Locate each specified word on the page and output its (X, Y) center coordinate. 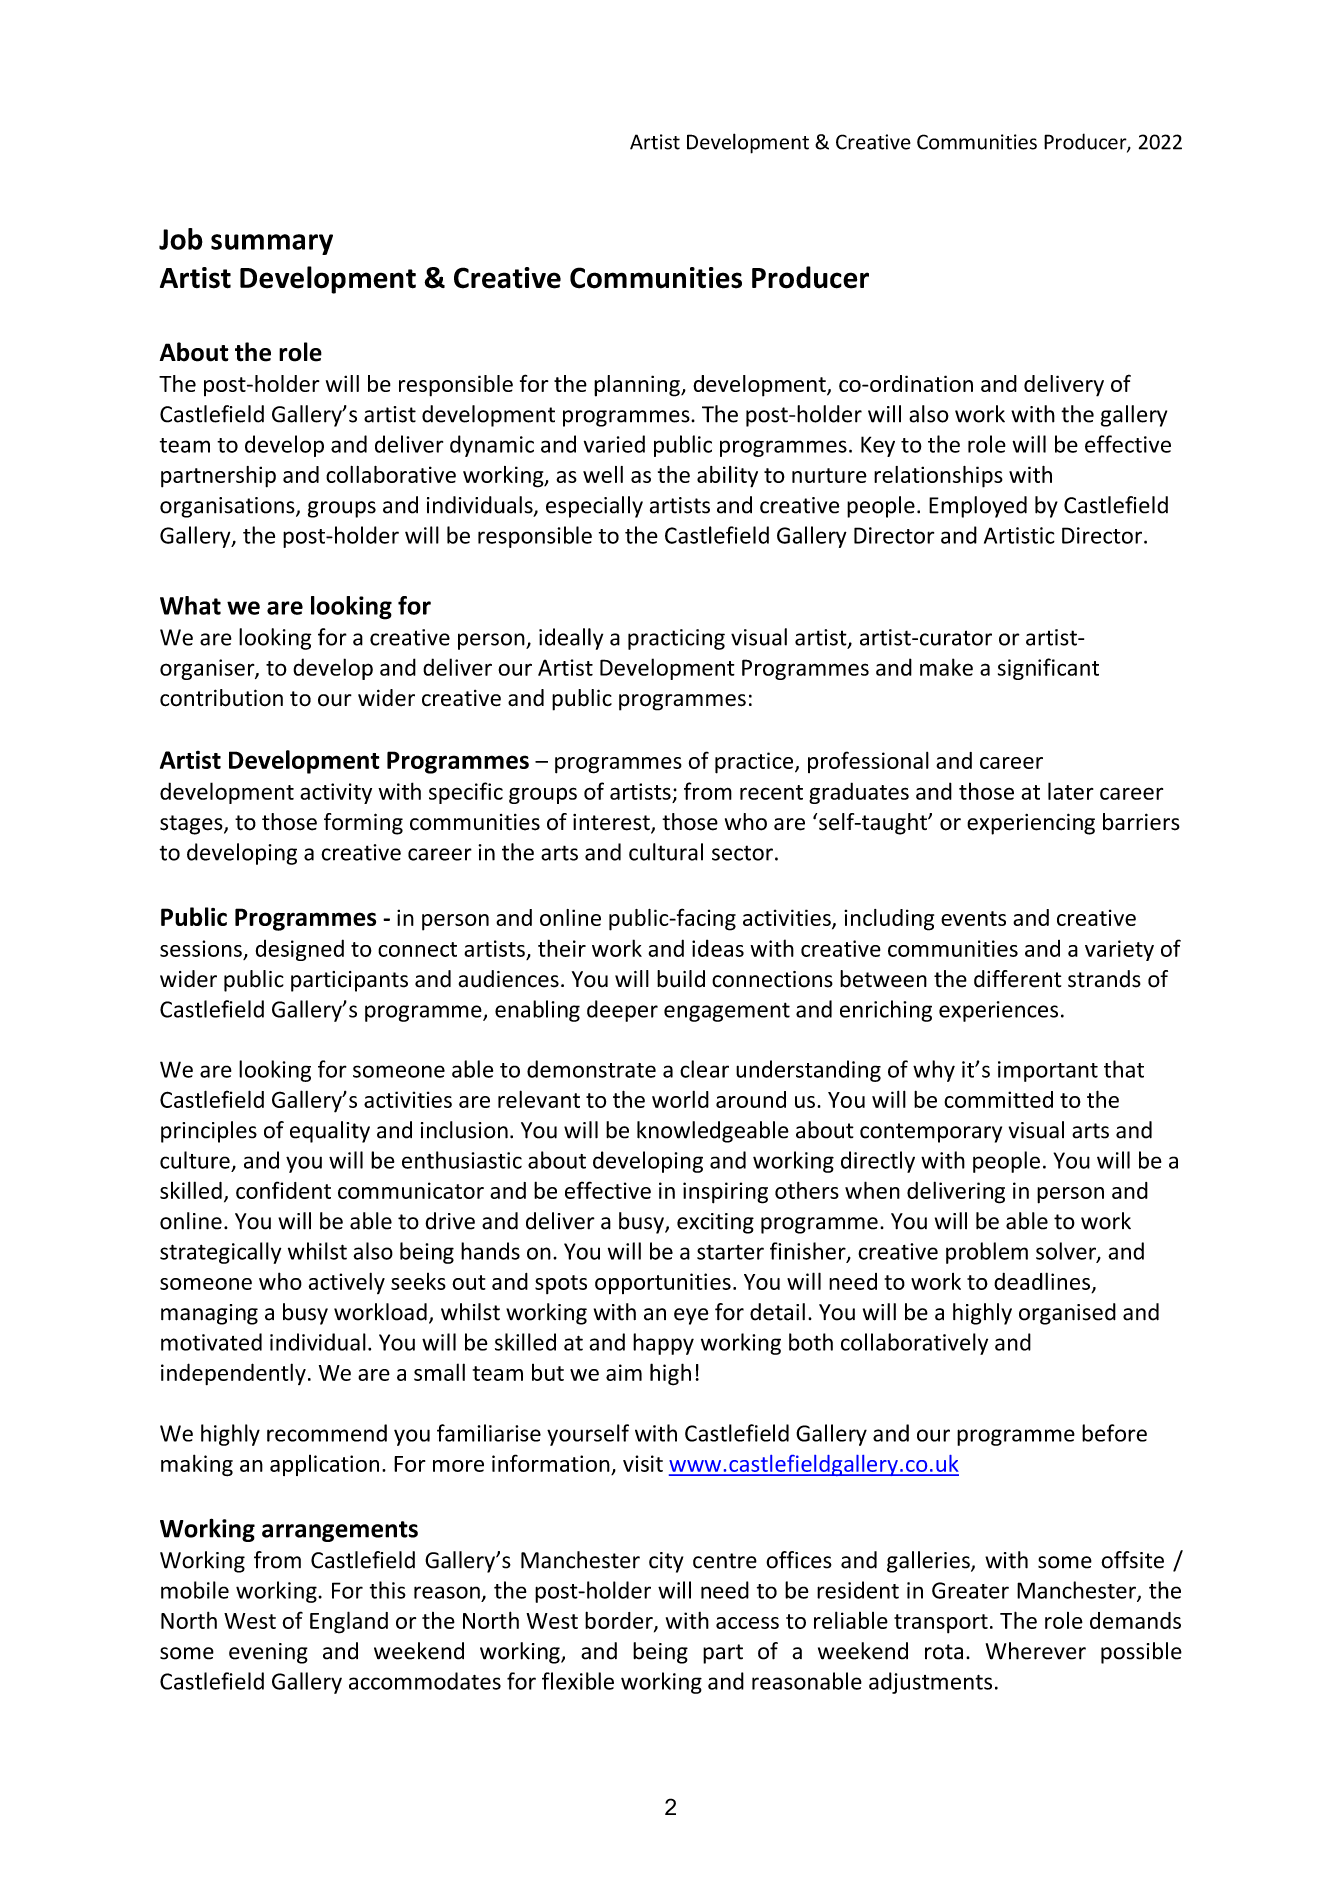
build (681, 979)
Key (878, 446)
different (1017, 979)
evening (268, 1653)
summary (272, 244)
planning (638, 386)
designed (300, 950)
